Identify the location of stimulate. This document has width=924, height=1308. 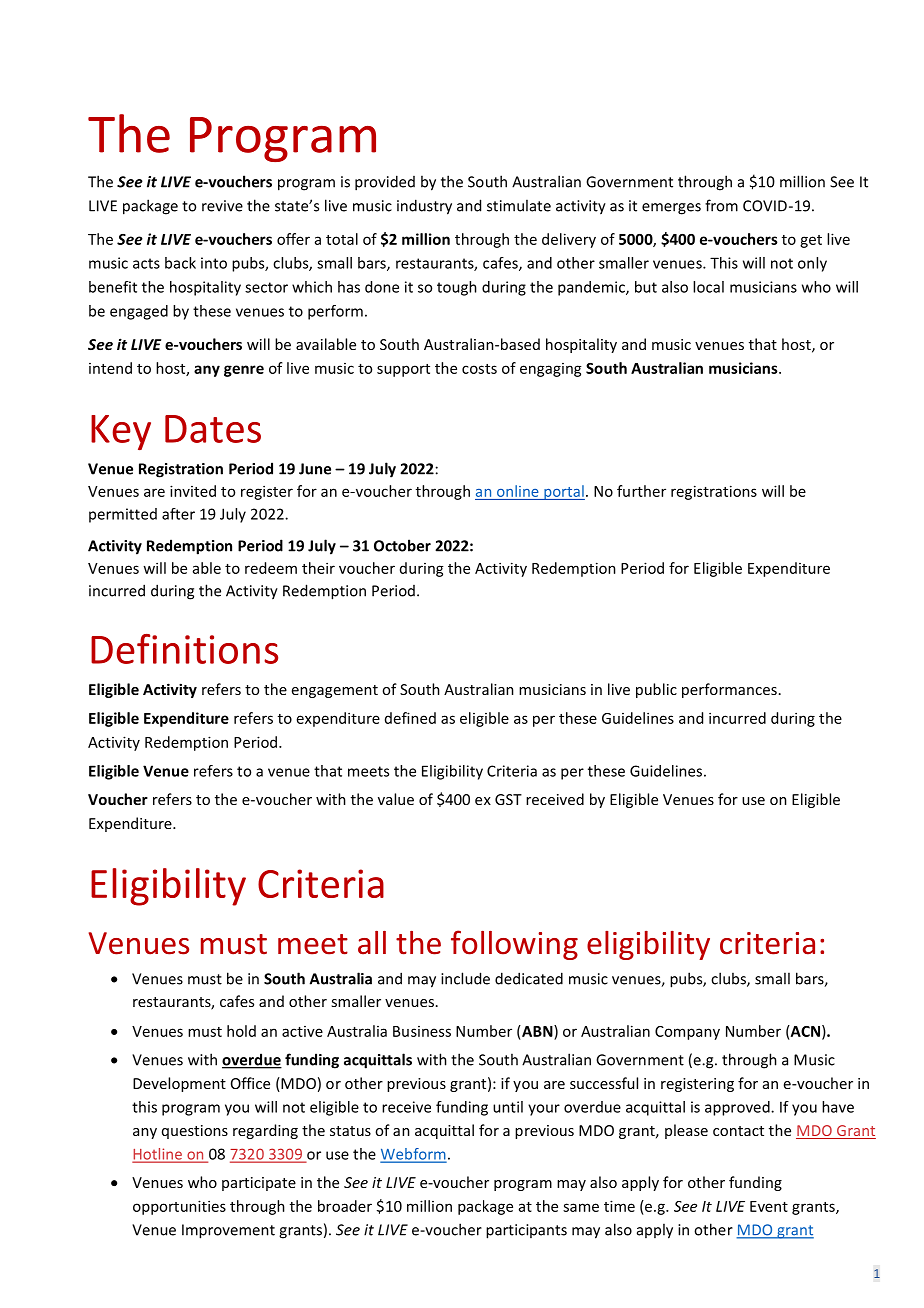
(519, 205).
